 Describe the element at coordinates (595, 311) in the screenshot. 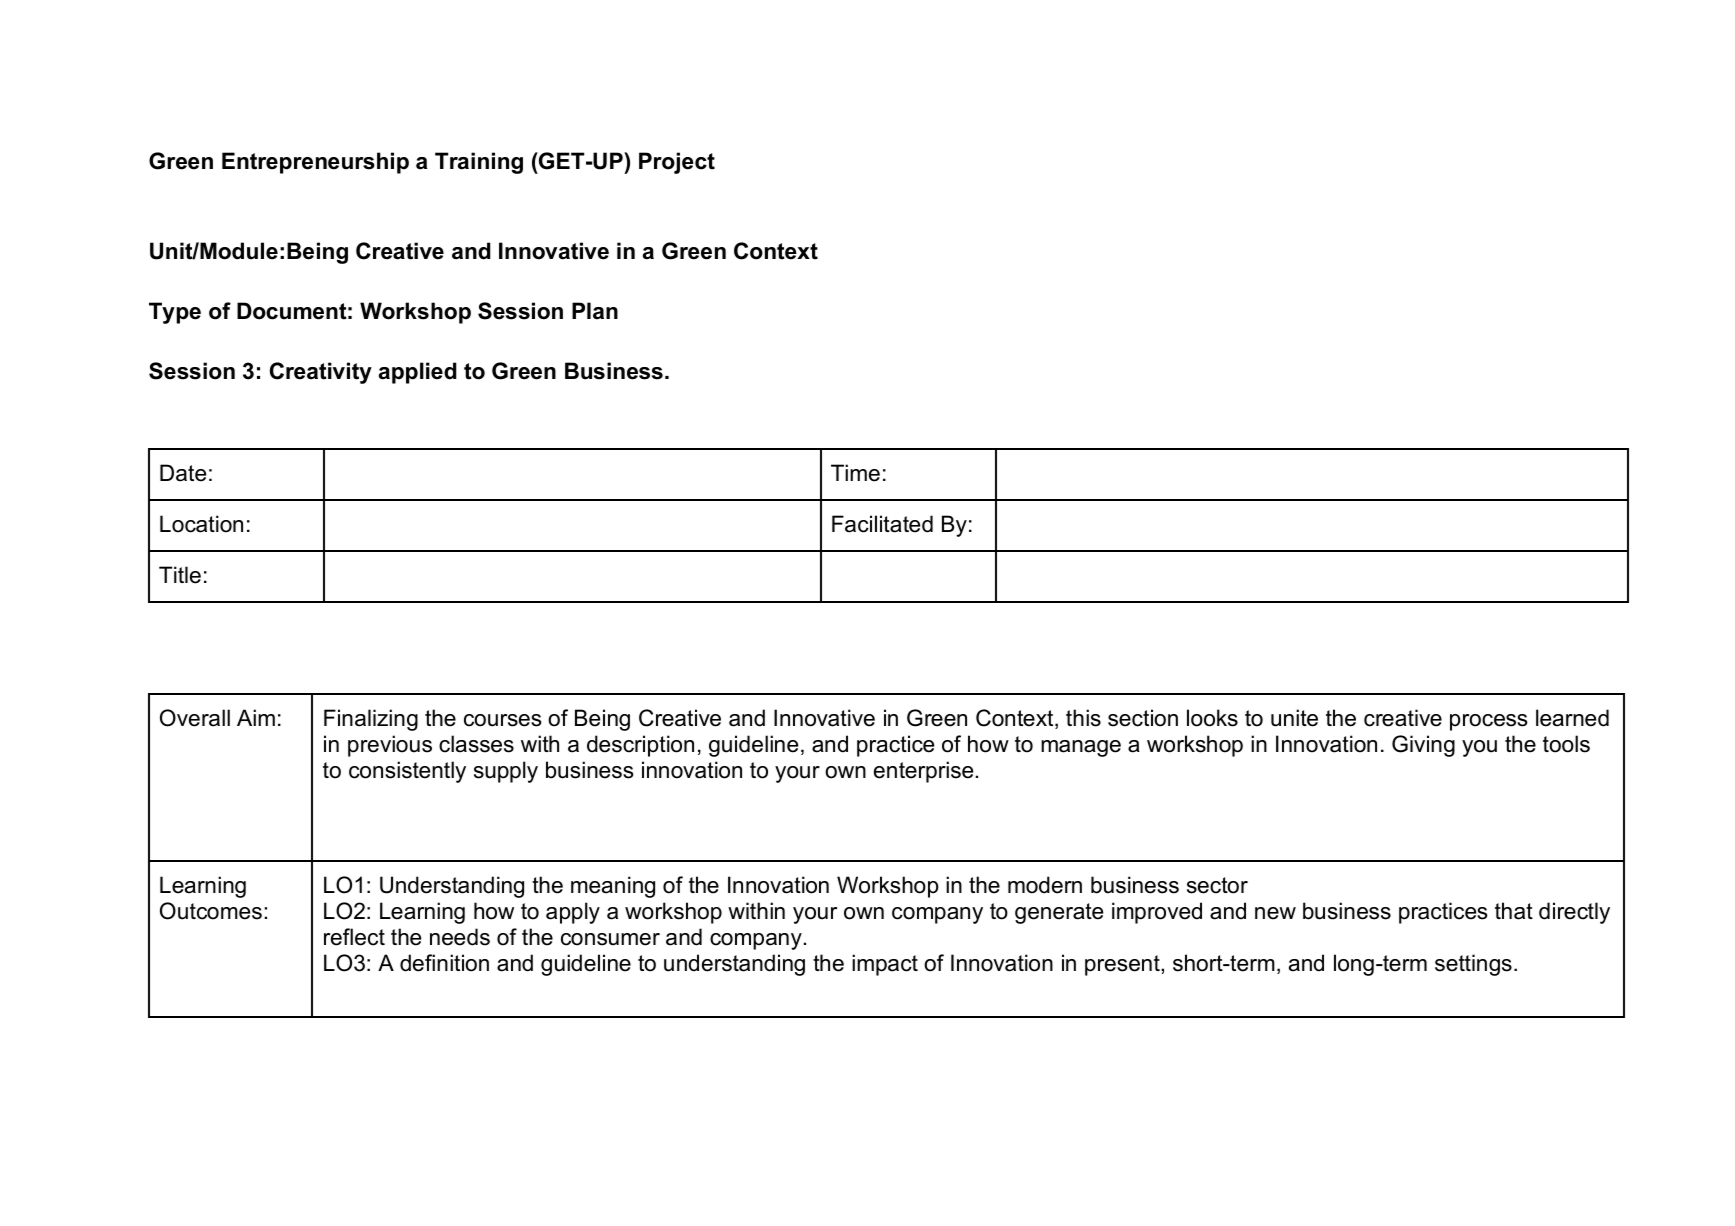

I see `Plan` at that location.
